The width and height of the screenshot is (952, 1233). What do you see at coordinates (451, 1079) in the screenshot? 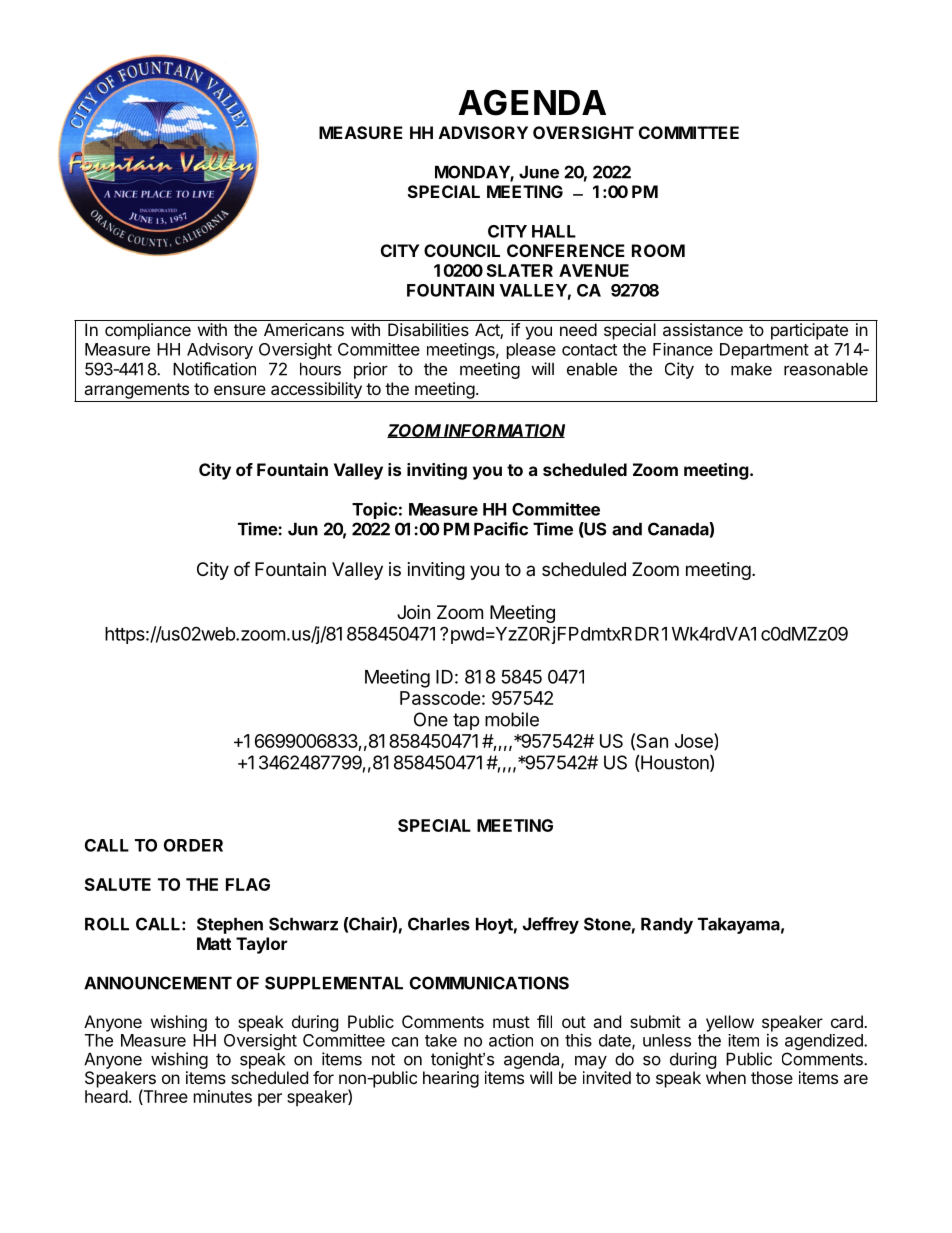
I see `hearing` at bounding box center [451, 1079].
